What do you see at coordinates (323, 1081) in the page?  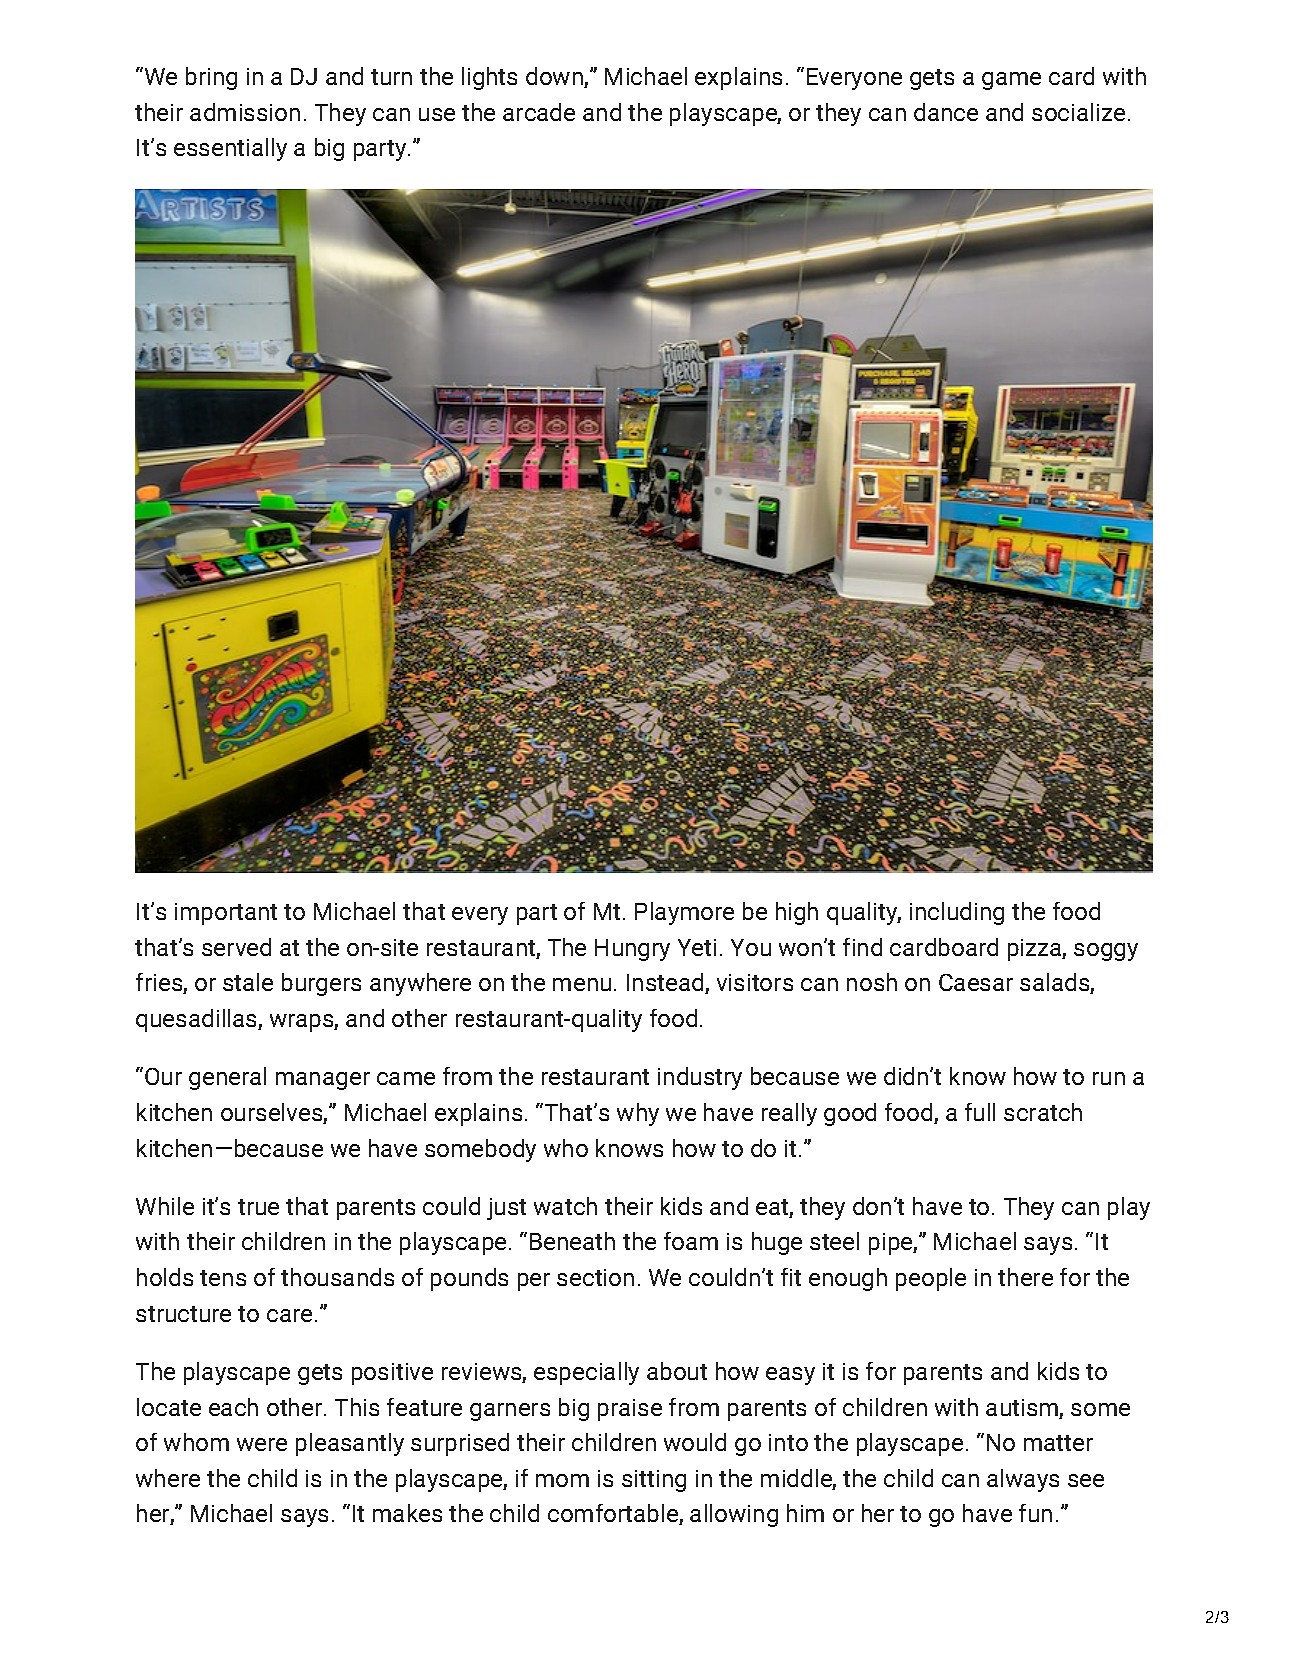 I see `manager` at bounding box center [323, 1081].
